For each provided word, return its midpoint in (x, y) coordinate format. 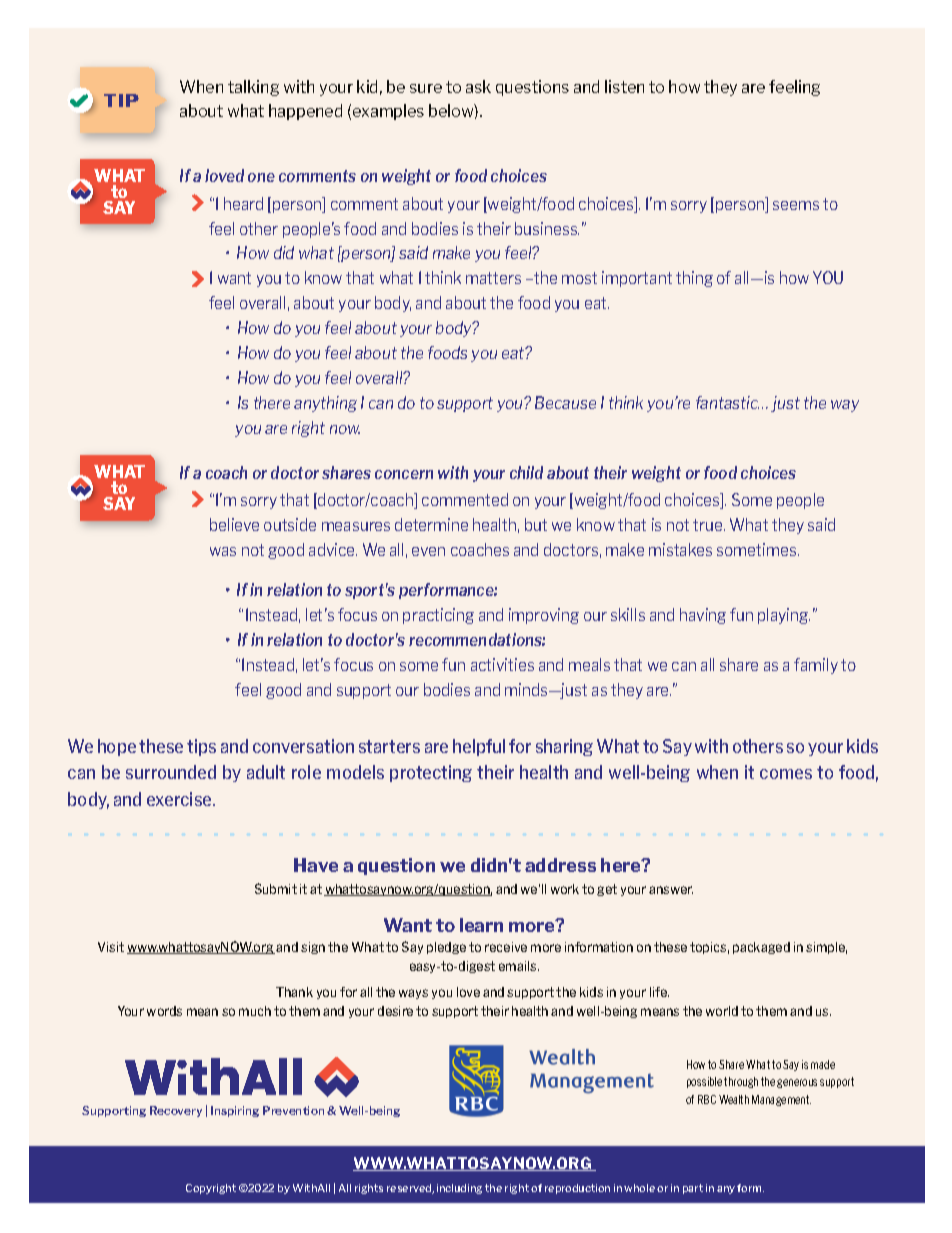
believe (234, 524)
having (703, 616)
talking (253, 88)
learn (481, 925)
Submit (276, 888)
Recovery (176, 1111)
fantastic (727, 402)
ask (478, 86)
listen (624, 86)
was (223, 551)
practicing (438, 616)
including (459, 1189)
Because (565, 402)
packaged (761, 948)
